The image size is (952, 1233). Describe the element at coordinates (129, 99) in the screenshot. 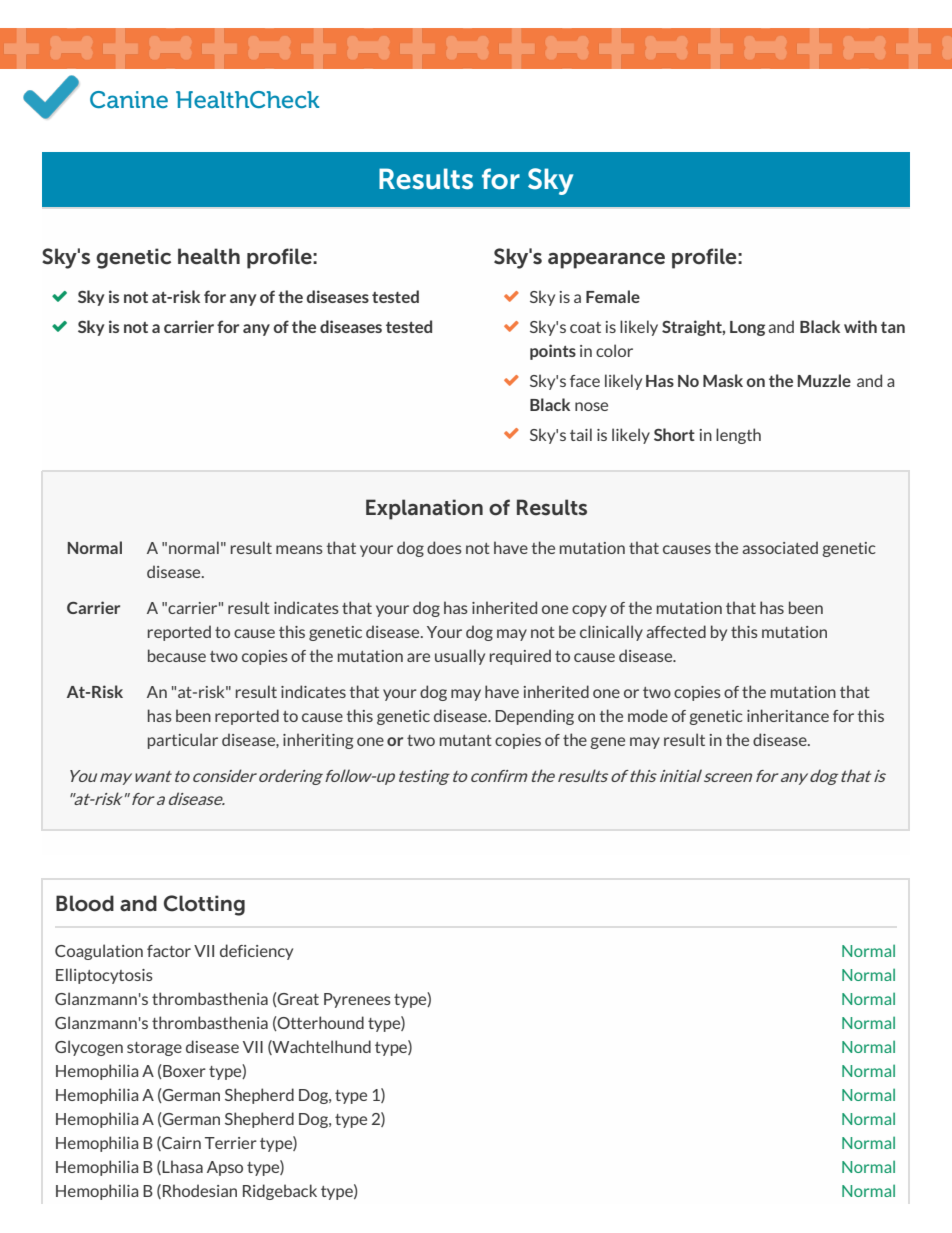

I see `Canine` at that location.
